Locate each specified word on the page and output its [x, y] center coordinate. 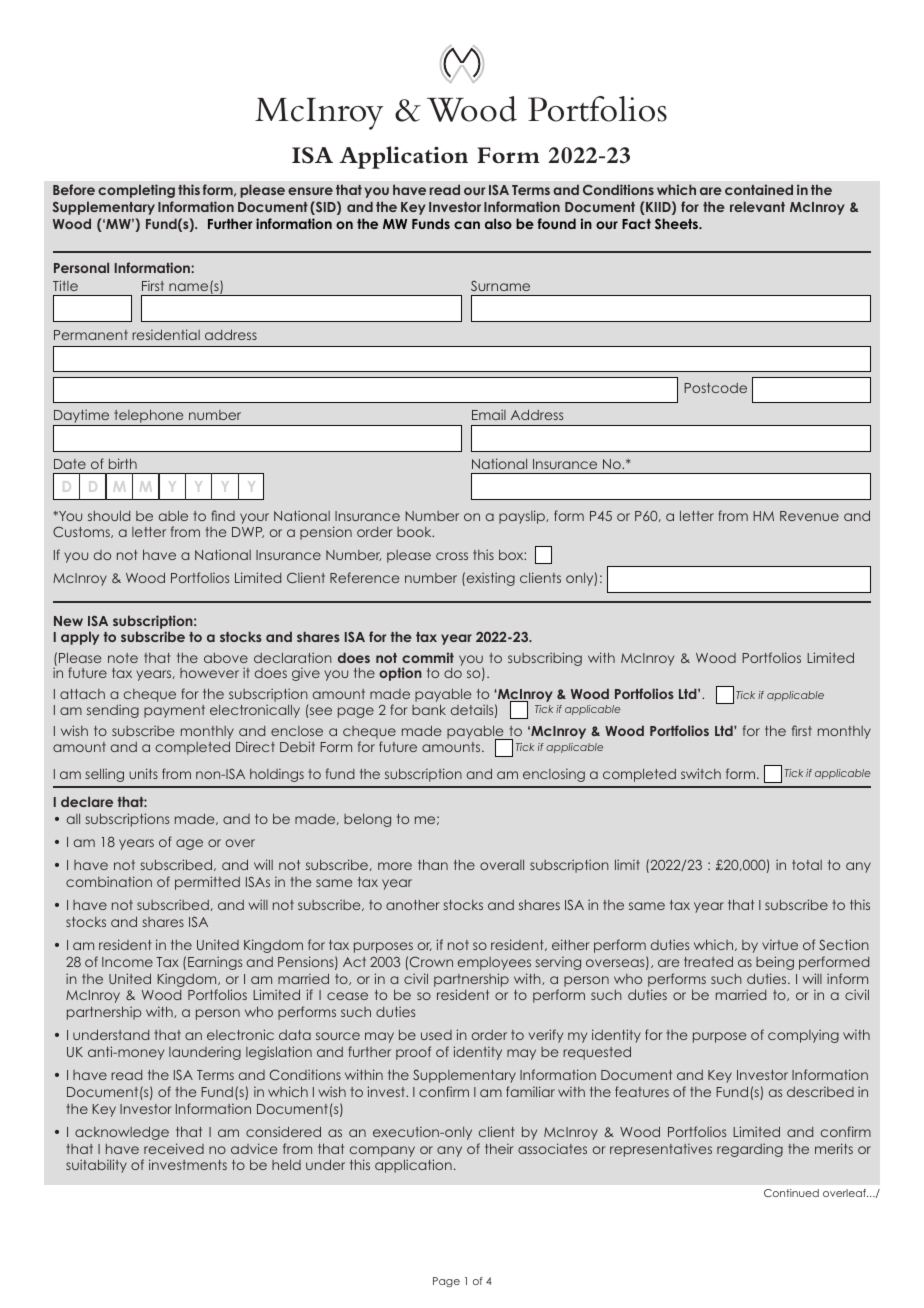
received [174, 1148]
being [775, 963]
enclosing [554, 775]
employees [494, 963]
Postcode [715, 388]
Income [127, 962]
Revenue [809, 516]
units [143, 773]
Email [489, 414]
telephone [148, 416]
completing [136, 191]
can [467, 225]
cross [452, 556]
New [68, 621]
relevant [757, 206]
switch [701, 773]
